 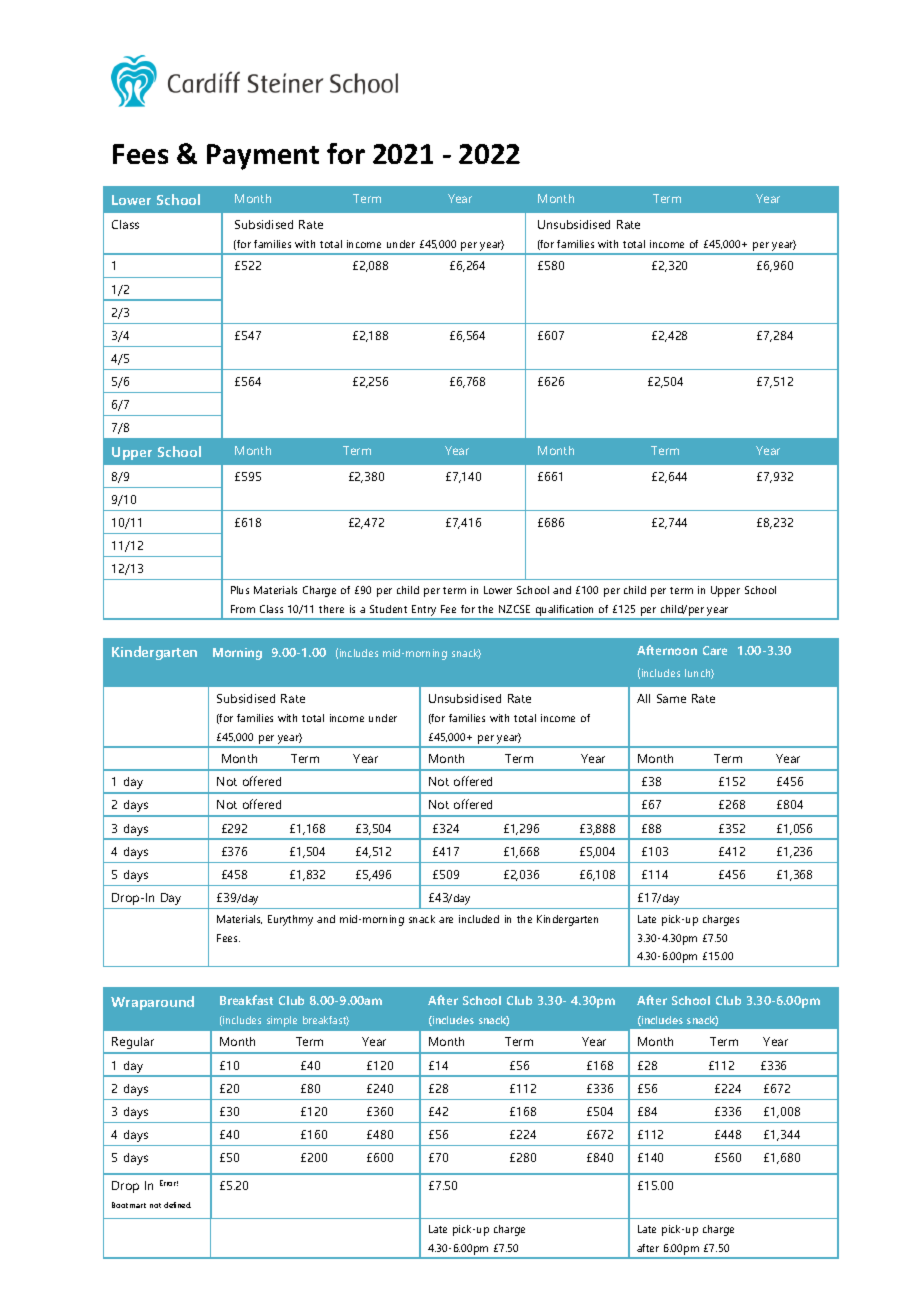 I want to click on Error, so click(x=169, y=1183).
